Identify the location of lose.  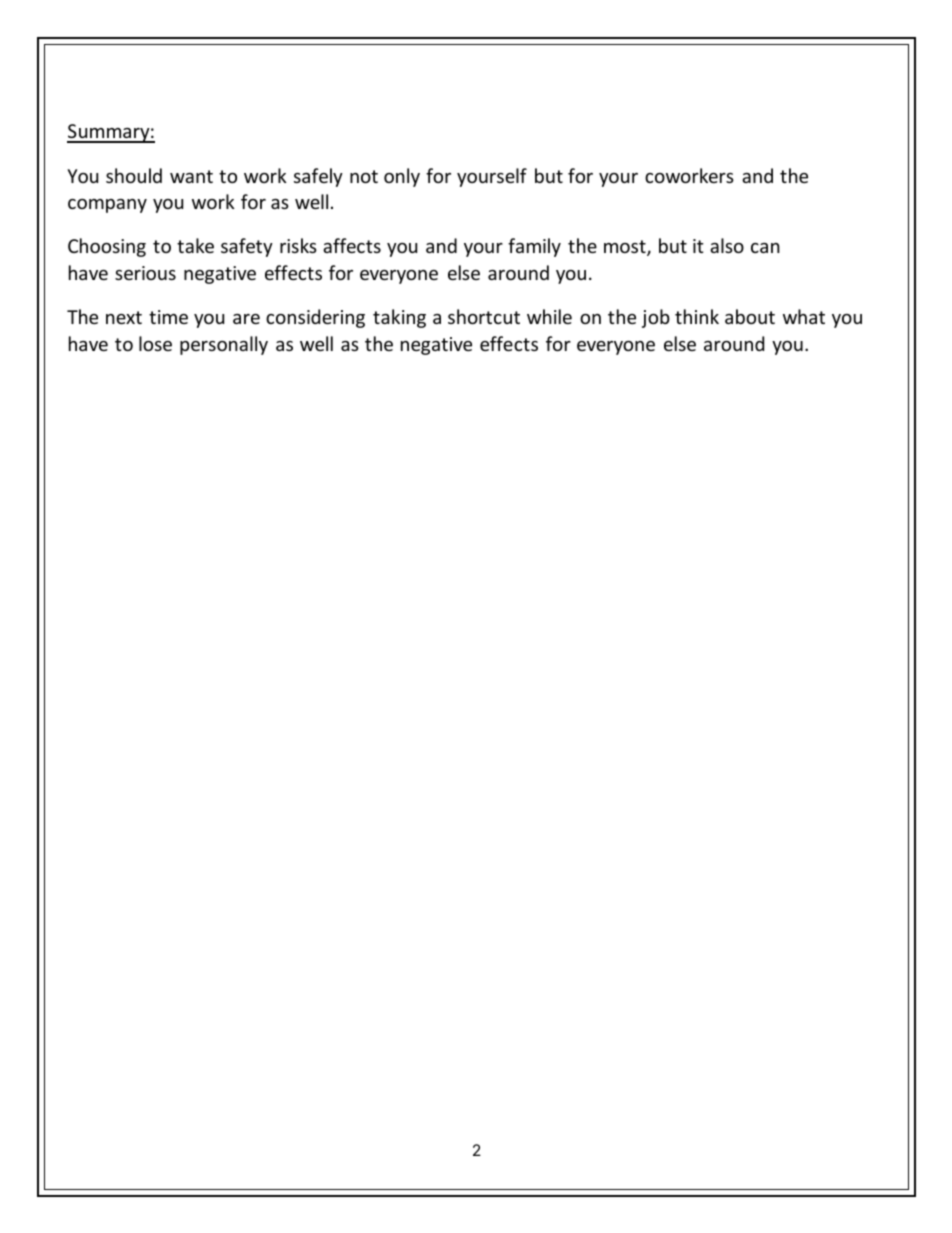
(155, 343).
